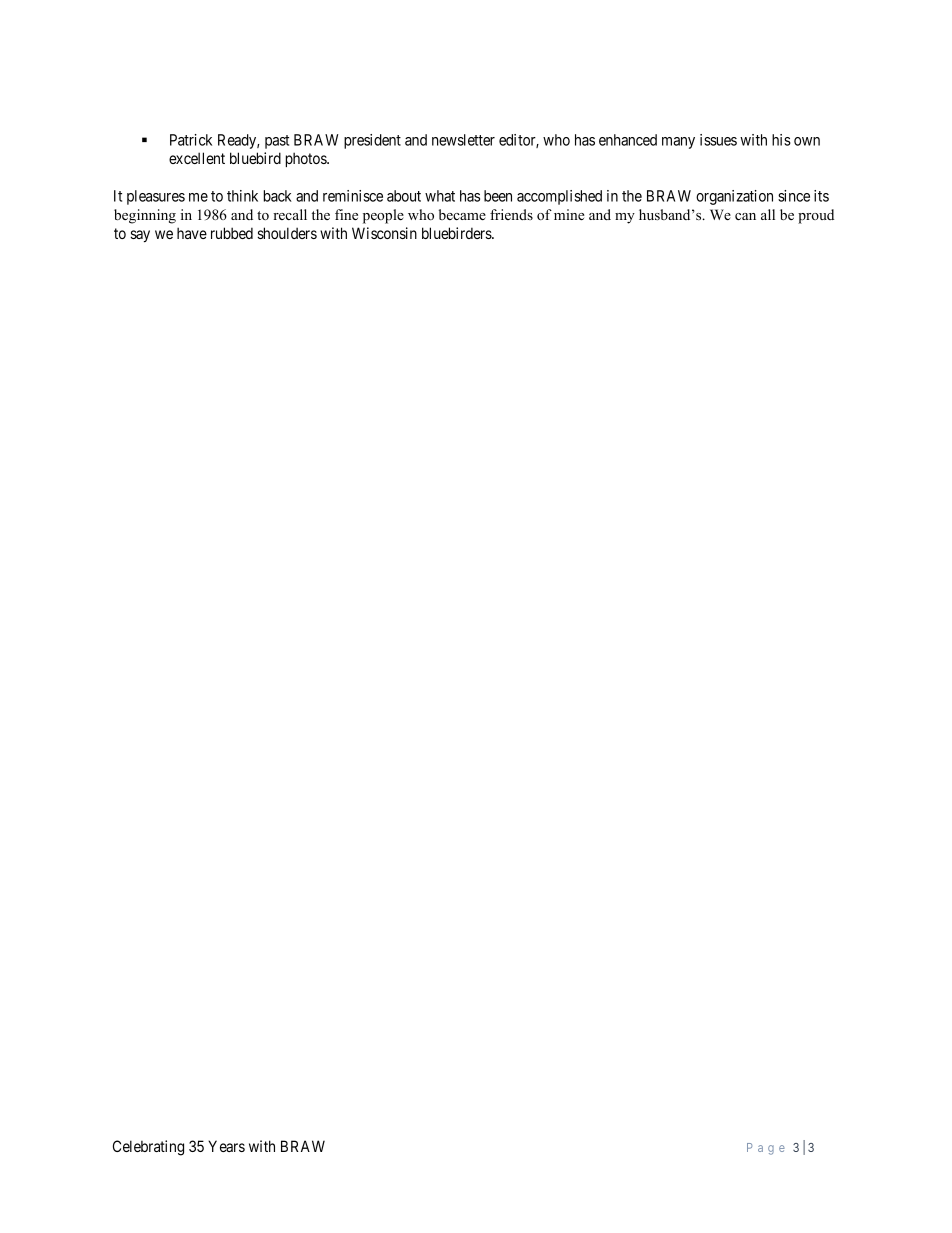 Image resolution: width=952 pixels, height=1233 pixels. I want to click on Years, so click(226, 1146).
